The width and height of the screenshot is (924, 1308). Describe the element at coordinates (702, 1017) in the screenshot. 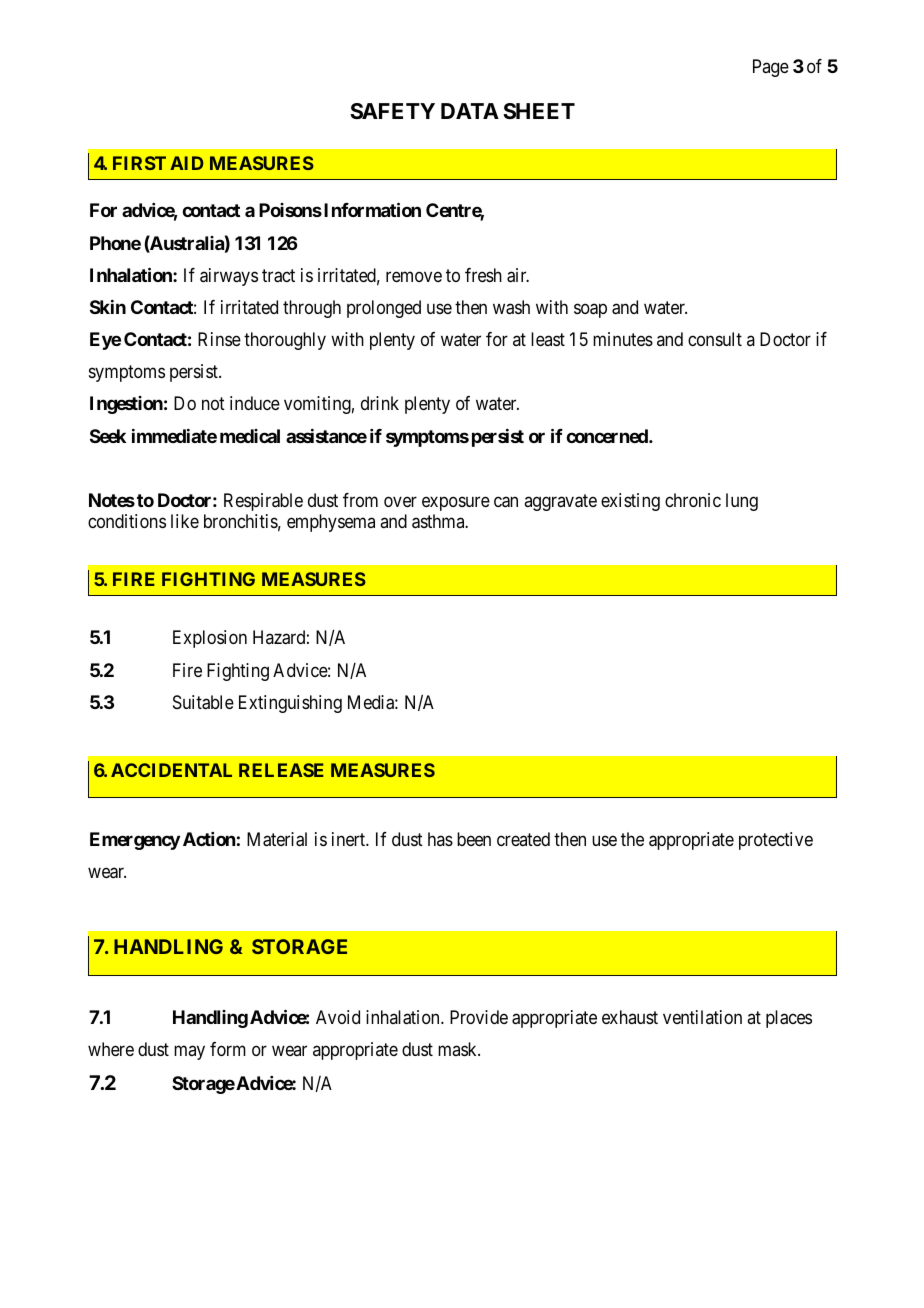

I see `ventilation` at that location.
